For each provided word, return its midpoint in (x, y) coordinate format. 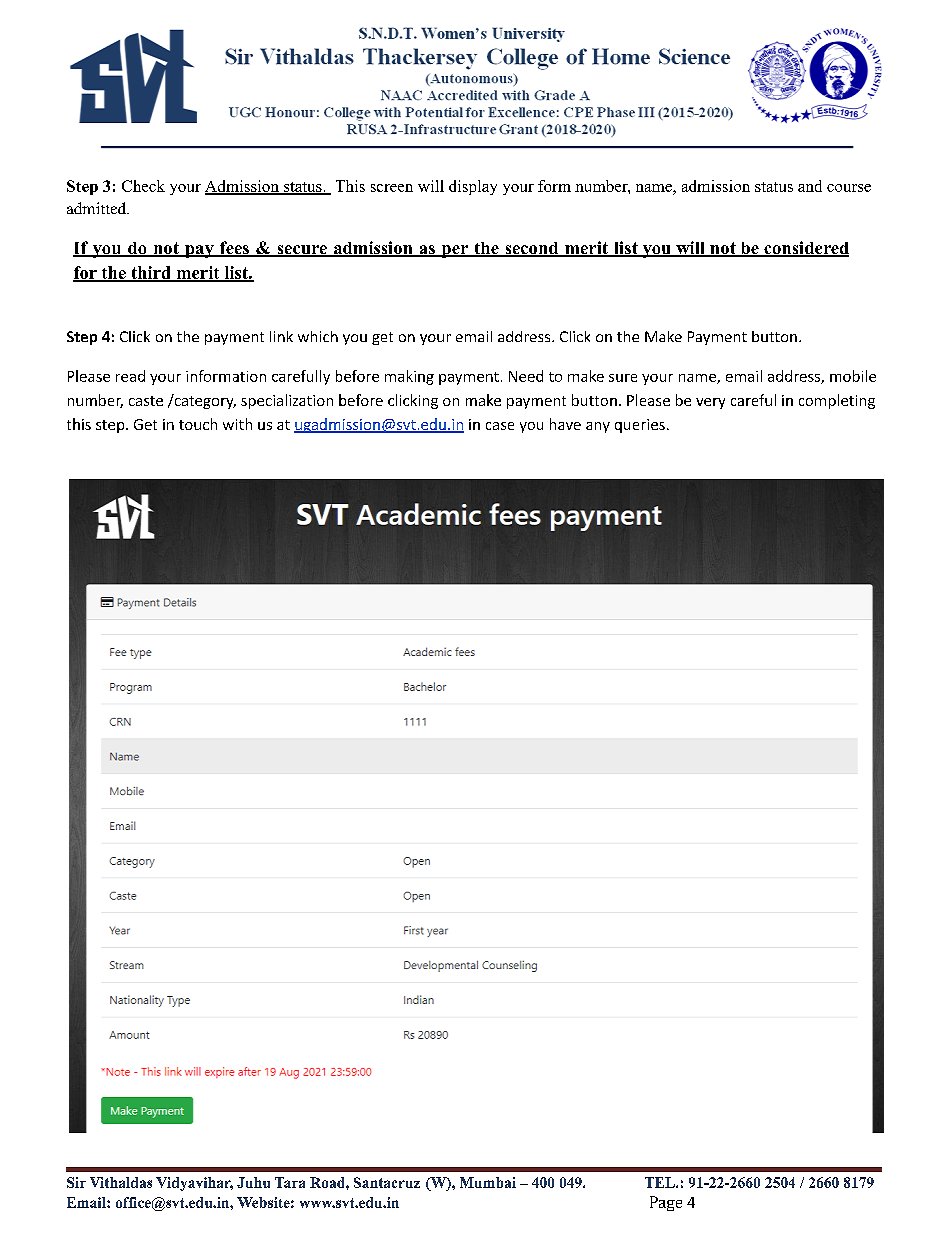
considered (805, 249)
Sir (76, 1182)
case (500, 426)
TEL (661, 1182)
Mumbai (488, 1182)
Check (143, 186)
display (473, 187)
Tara (290, 1182)
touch (198, 424)
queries (640, 426)
